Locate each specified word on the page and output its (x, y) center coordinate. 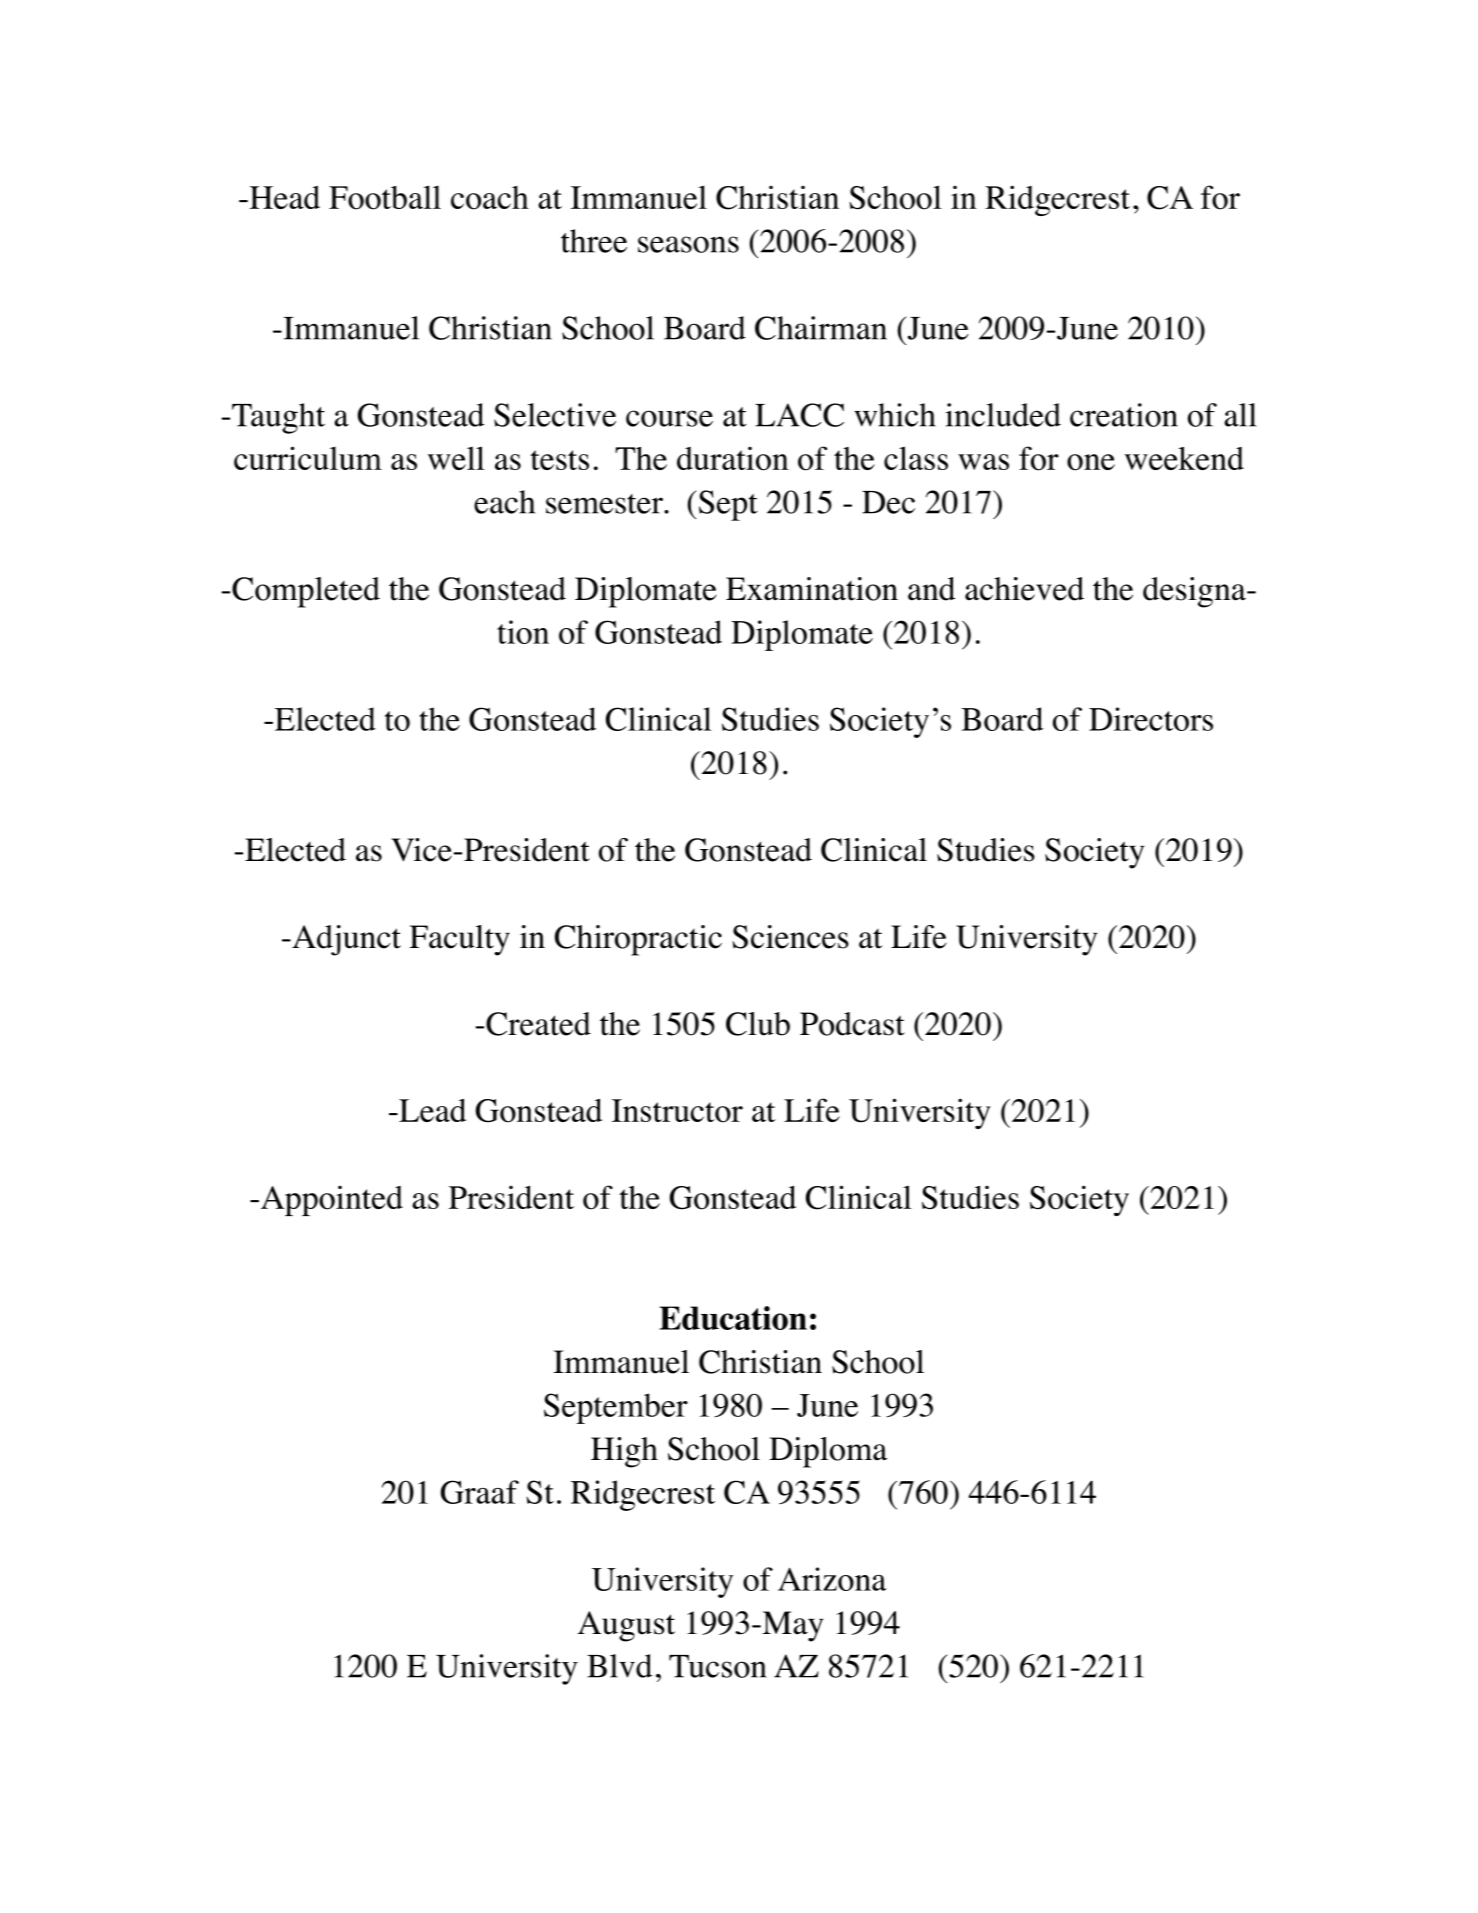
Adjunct (345, 940)
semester (605, 504)
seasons (688, 244)
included (1003, 415)
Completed (306, 592)
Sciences (790, 937)
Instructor (677, 1111)
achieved (1024, 589)
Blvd (620, 1666)
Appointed (332, 1200)
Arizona (832, 1579)
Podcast (852, 1024)
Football (385, 197)
